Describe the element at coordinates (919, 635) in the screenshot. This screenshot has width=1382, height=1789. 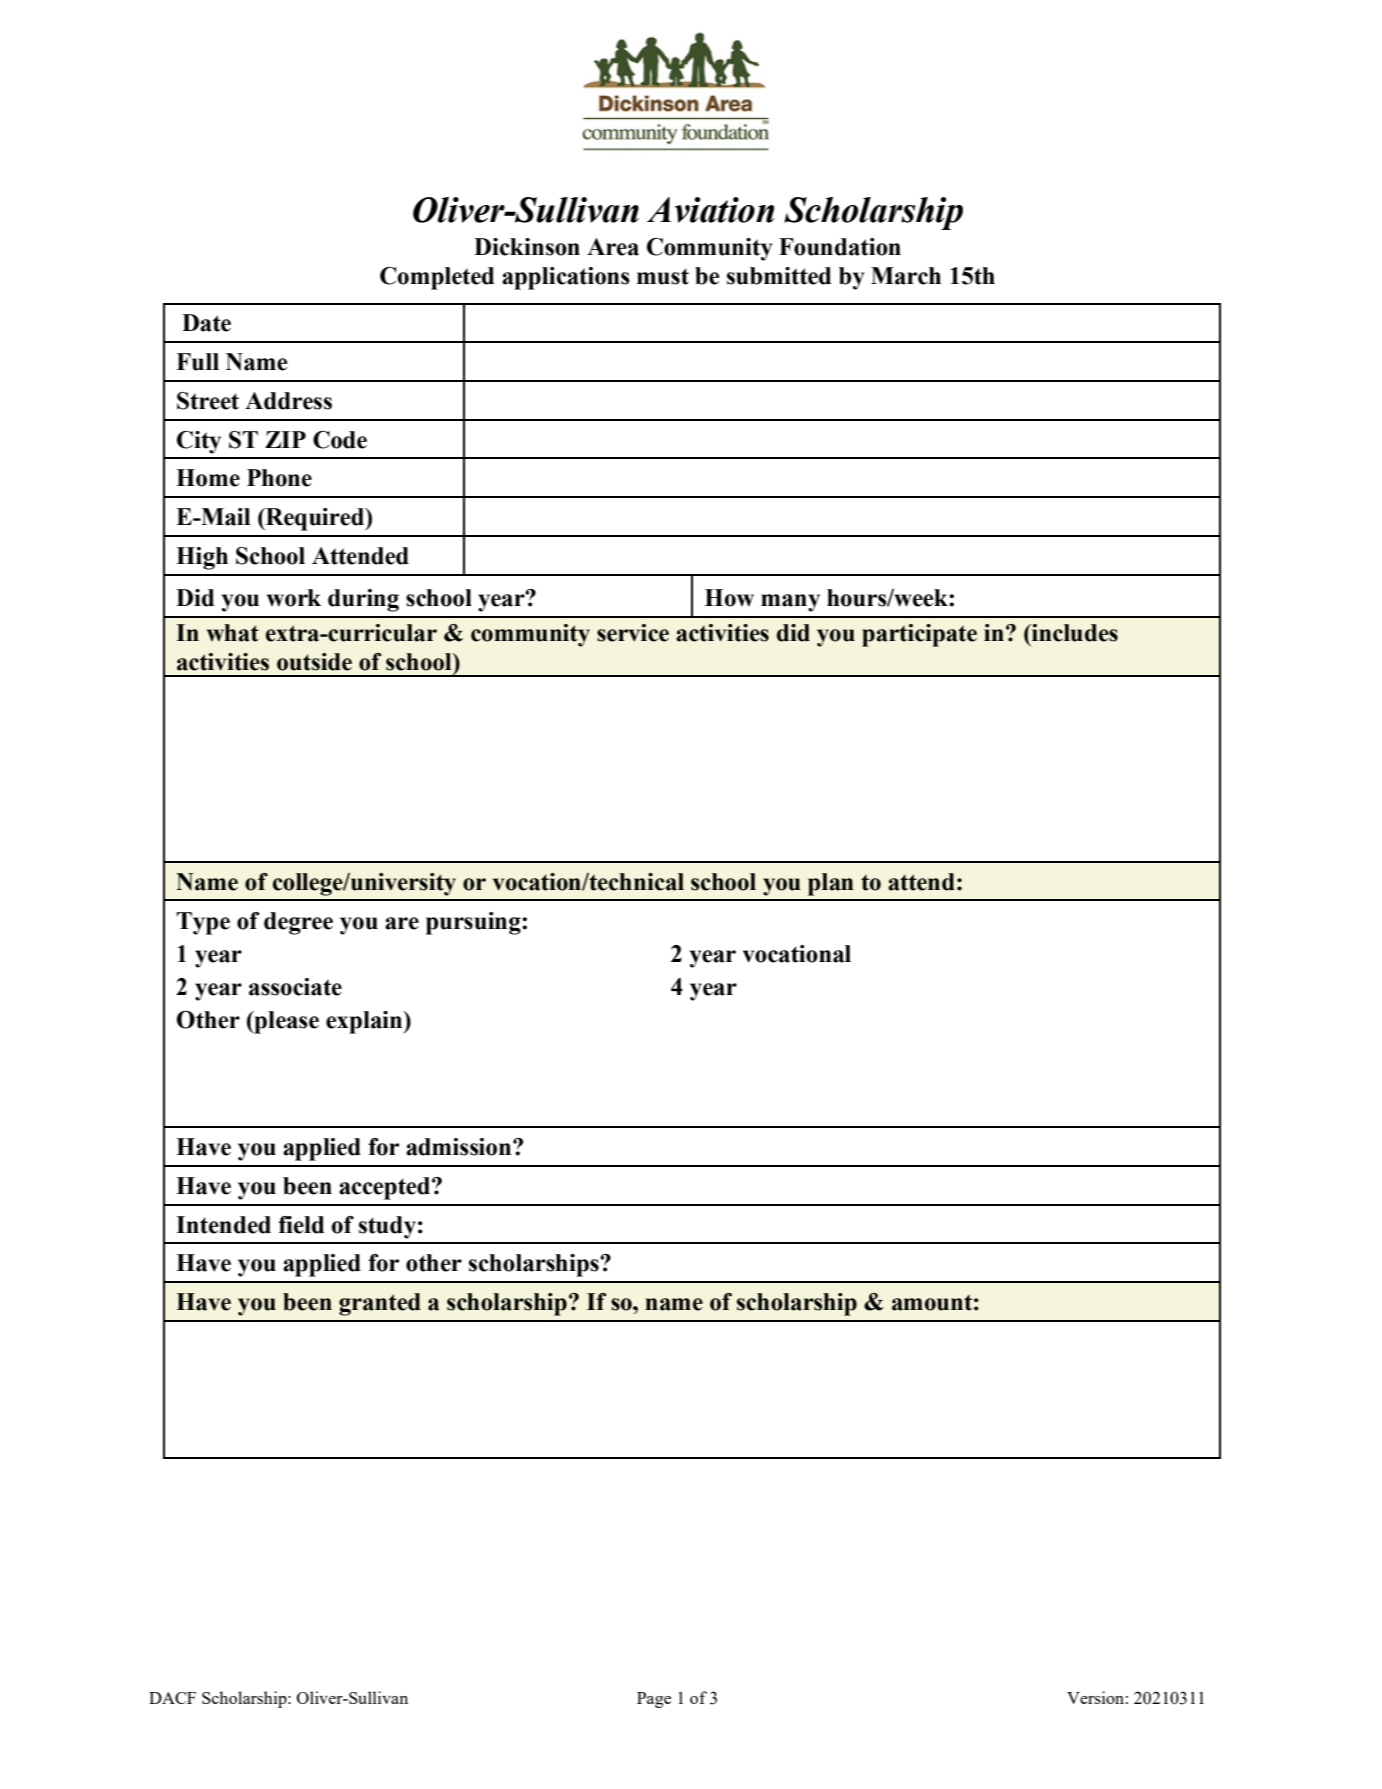
I see `participate` at that location.
